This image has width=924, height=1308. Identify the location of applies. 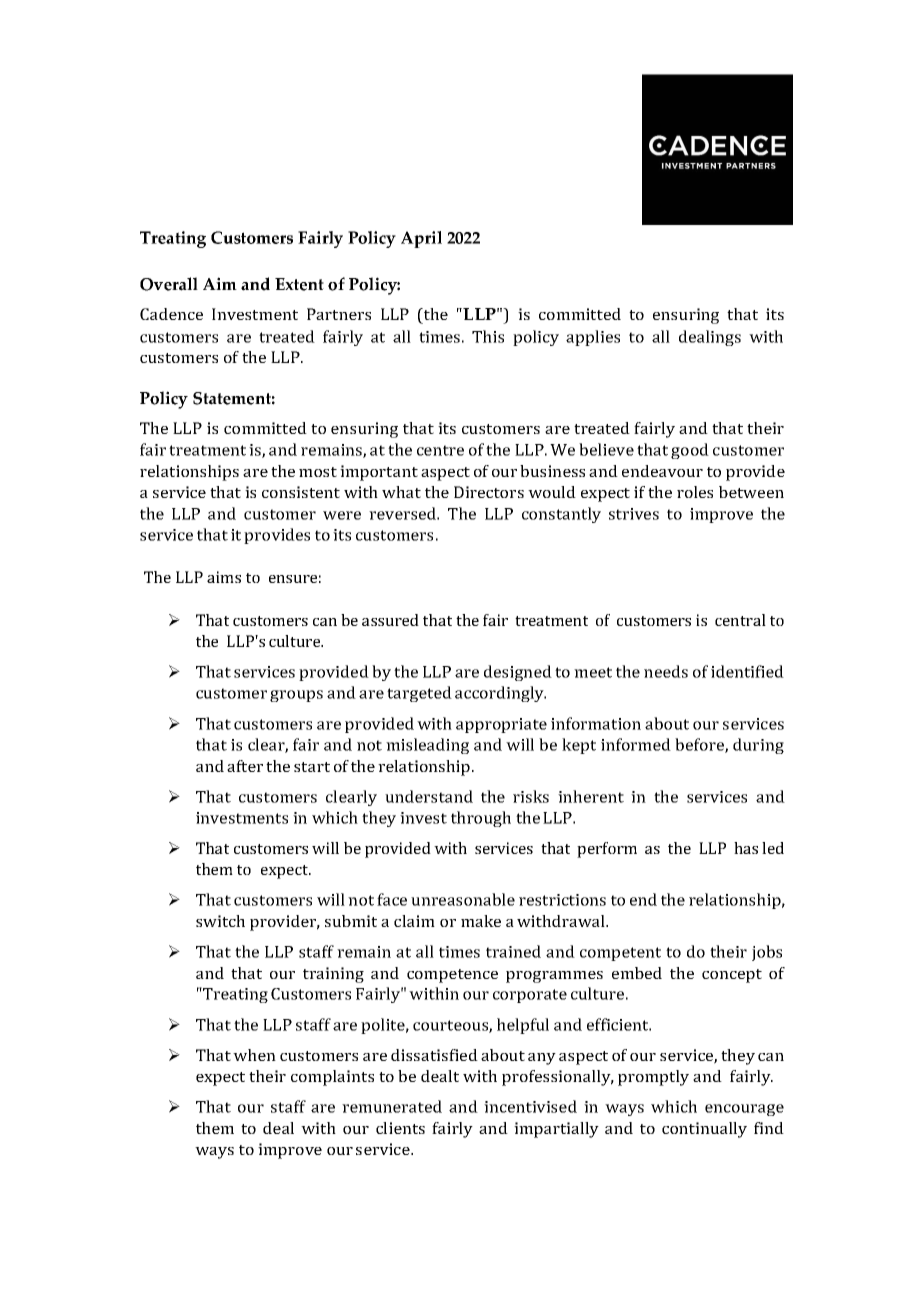
(593, 338).
